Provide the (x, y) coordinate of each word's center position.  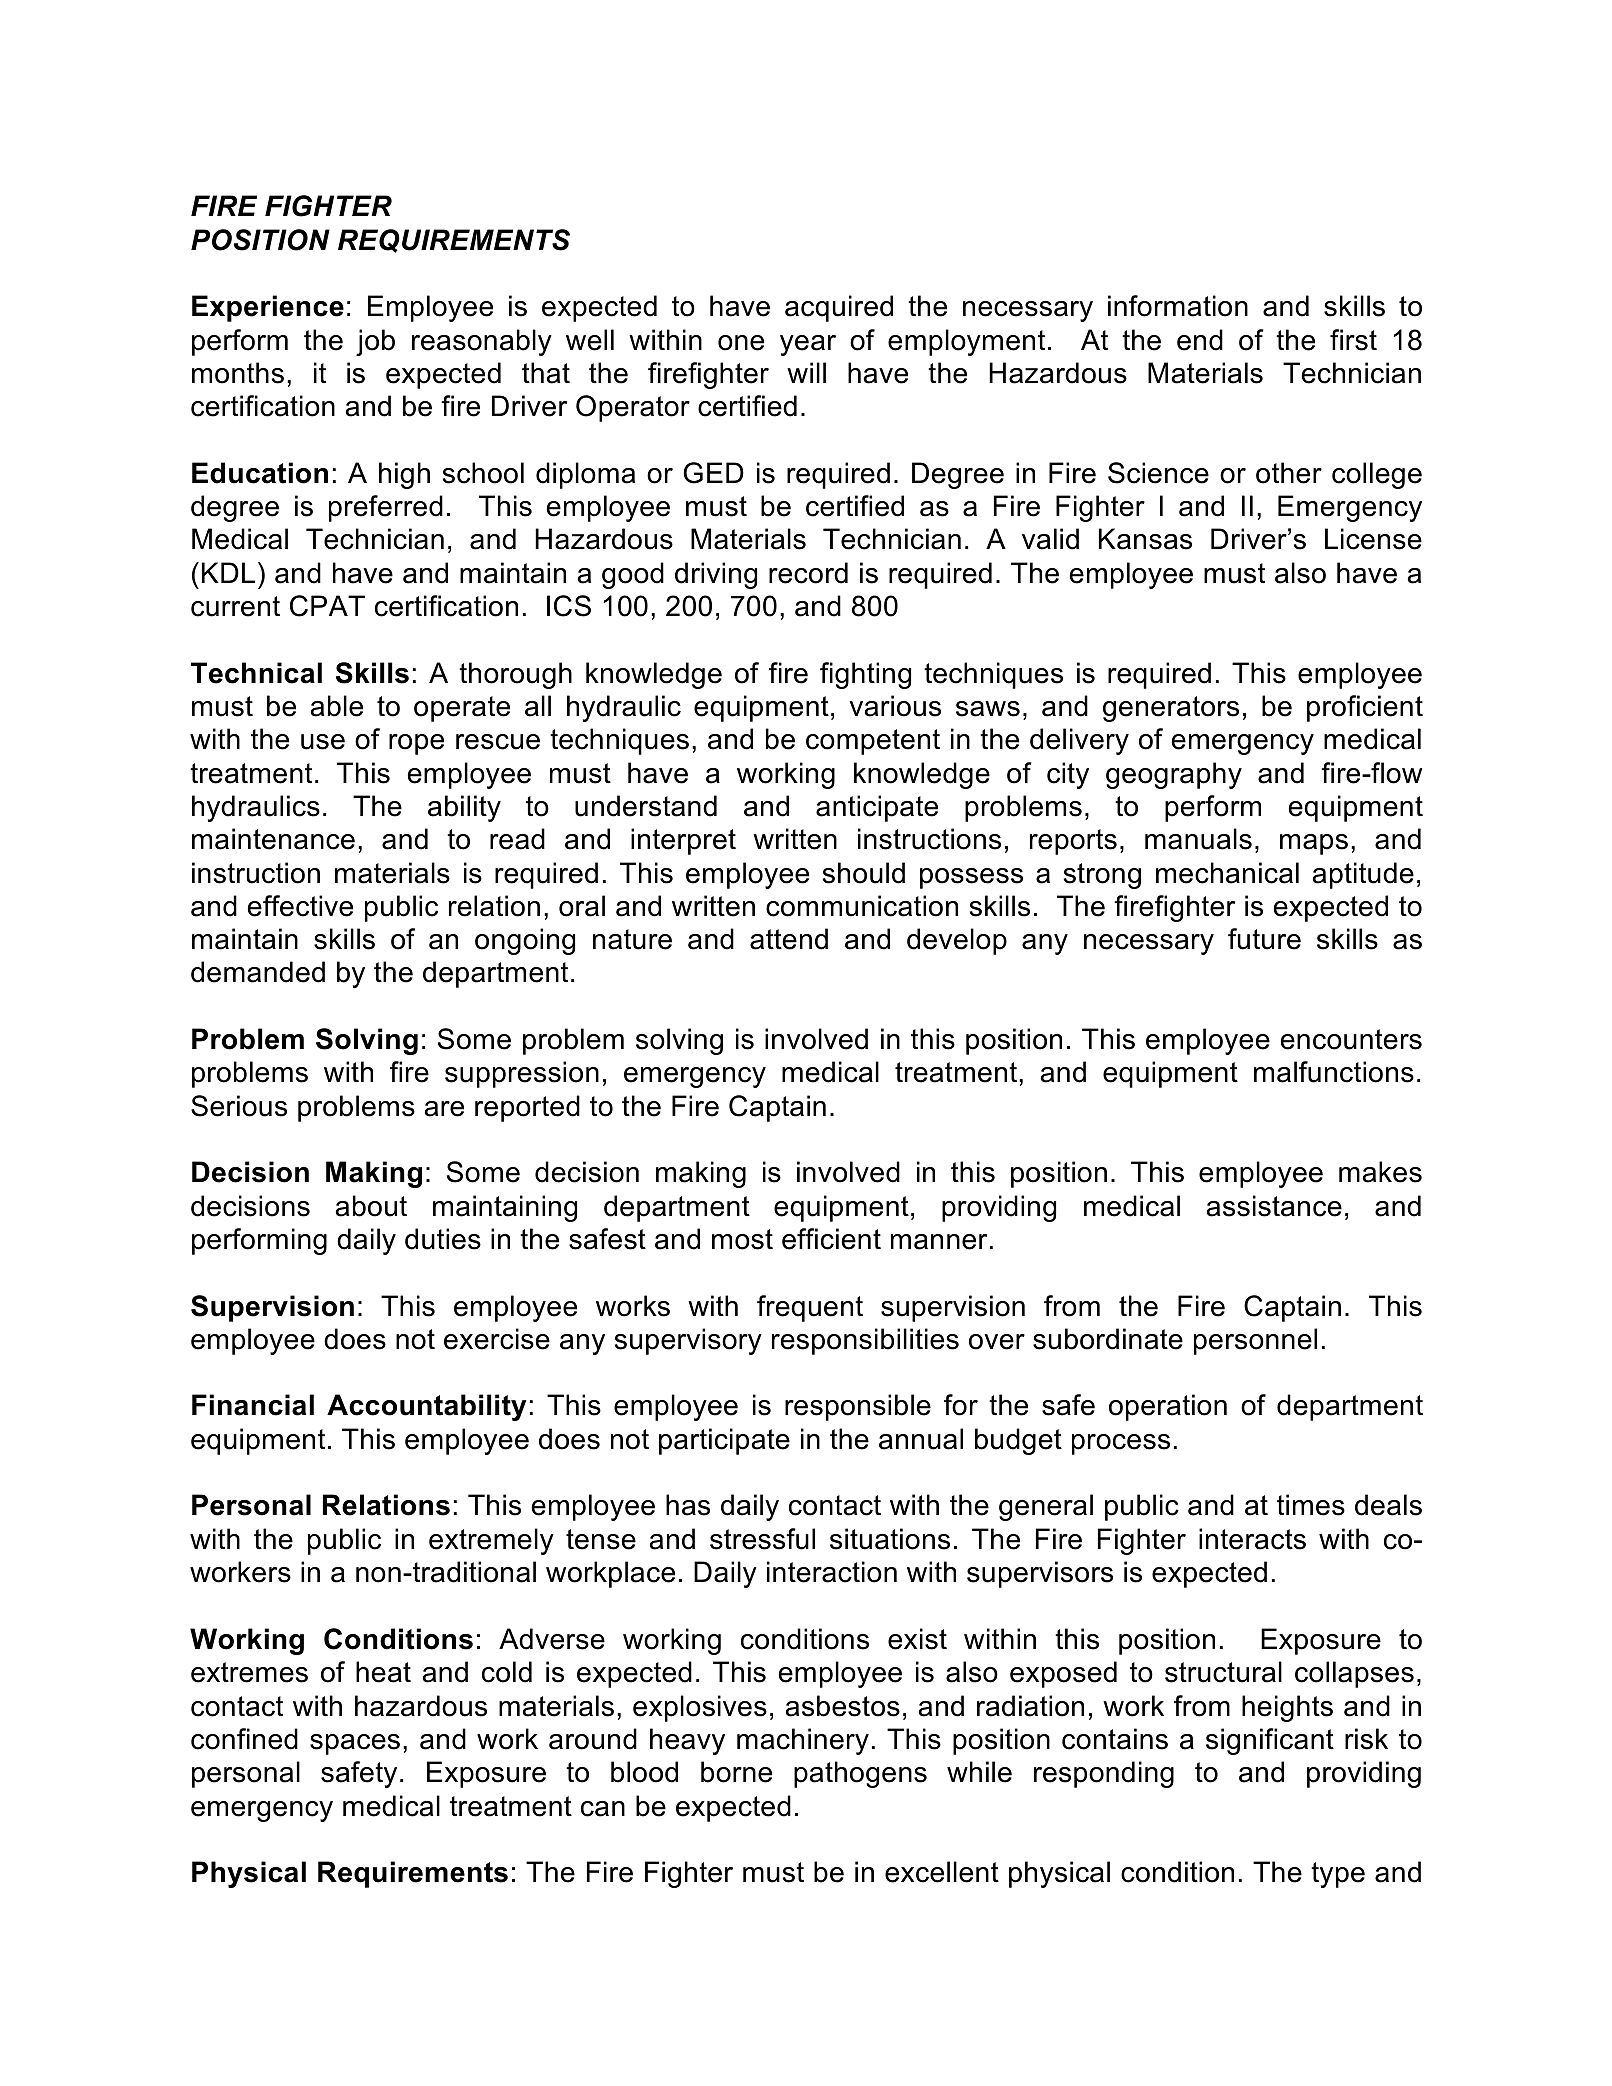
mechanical (1227, 873)
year (808, 345)
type (1338, 1875)
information (1178, 306)
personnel (1255, 1341)
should (864, 873)
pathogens (860, 1774)
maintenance (273, 839)
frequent (810, 1308)
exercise (497, 1339)
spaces (355, 1744)
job (375, 342)
